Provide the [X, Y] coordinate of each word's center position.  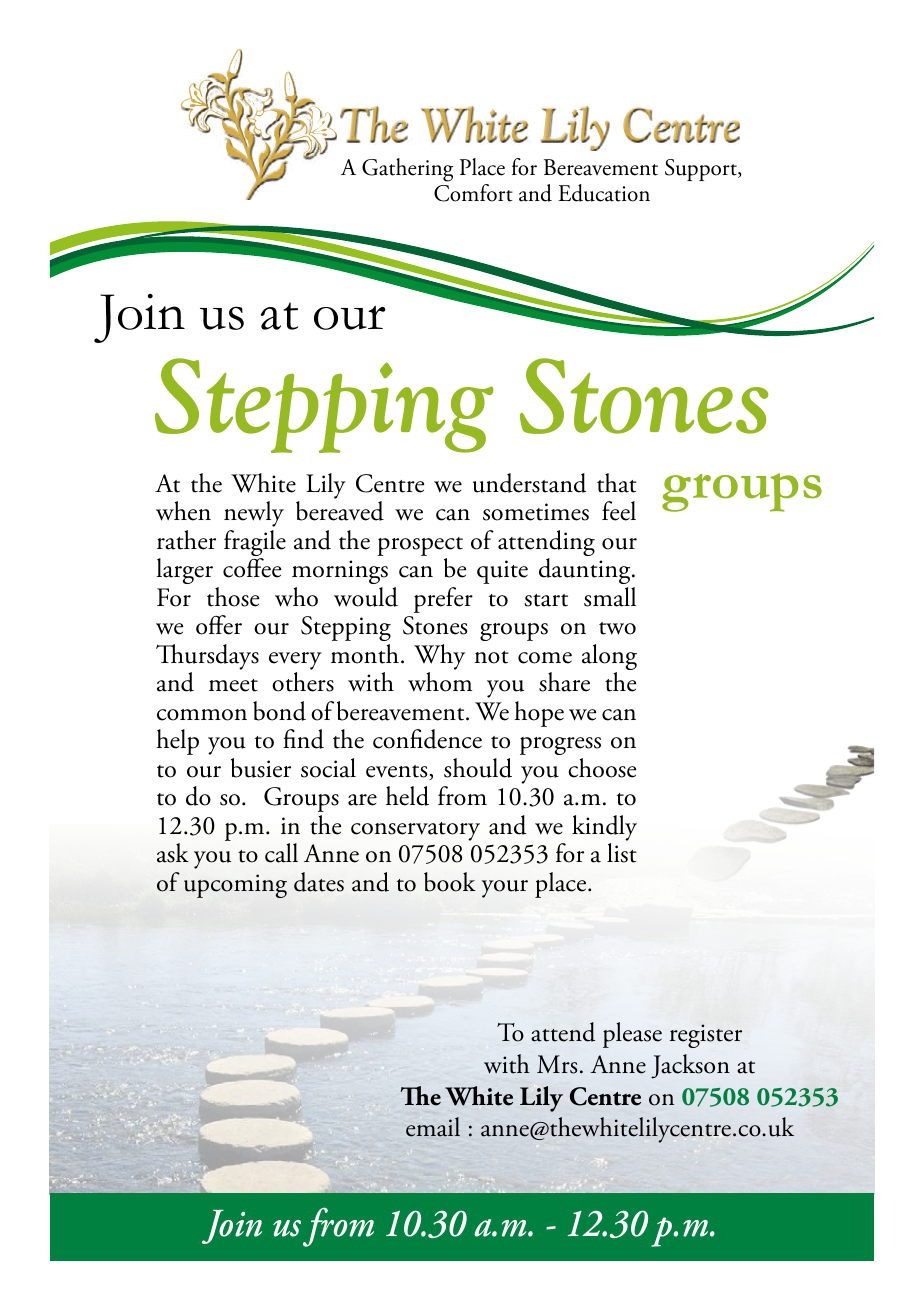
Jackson [690, 1066]
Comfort [473, 193]
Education [604, 193]
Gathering [407, 170]
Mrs [557, 1064]
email [433, 1127]
